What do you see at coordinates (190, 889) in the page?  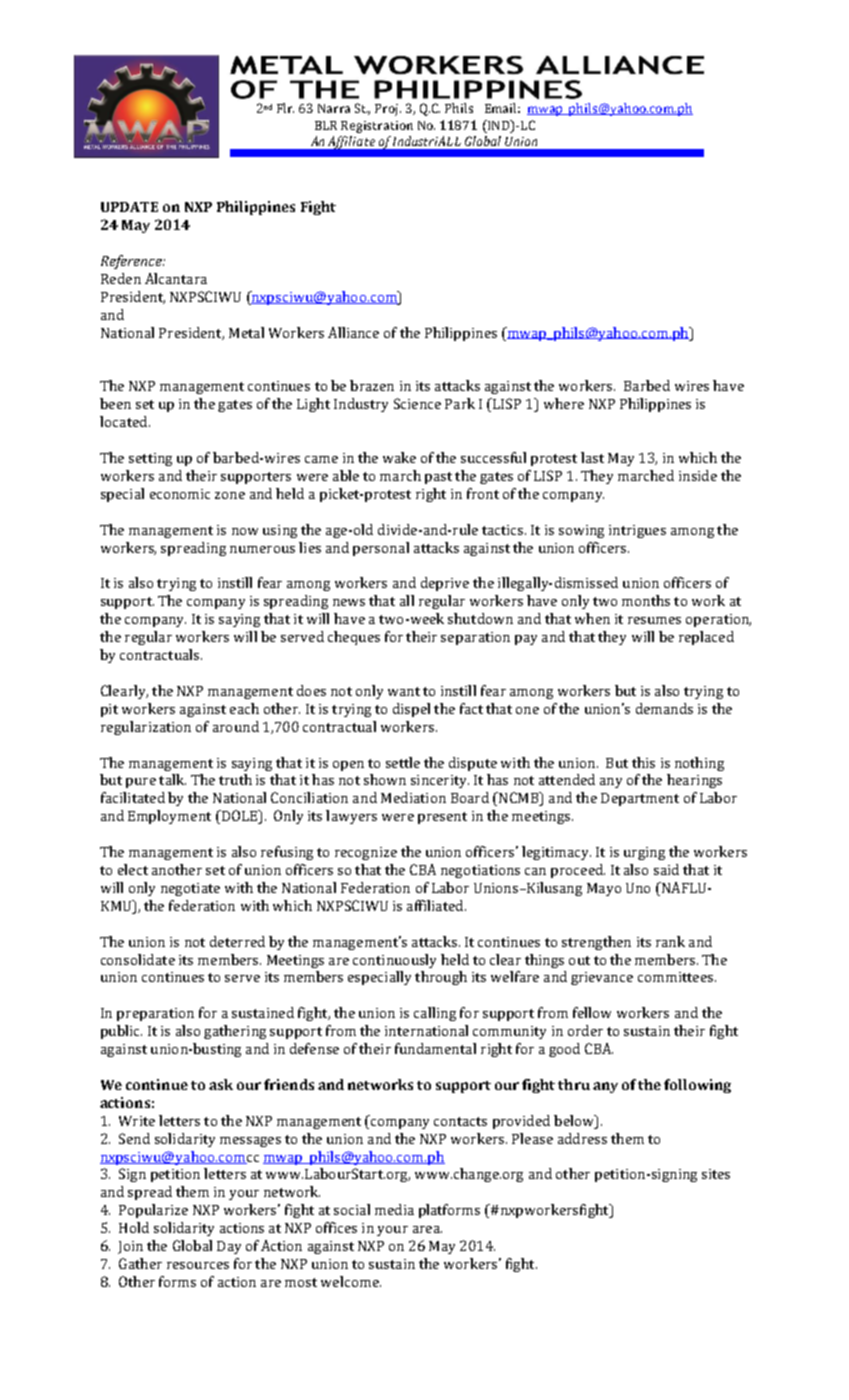 I see `negotiate` at bounding box center [190, 889].
